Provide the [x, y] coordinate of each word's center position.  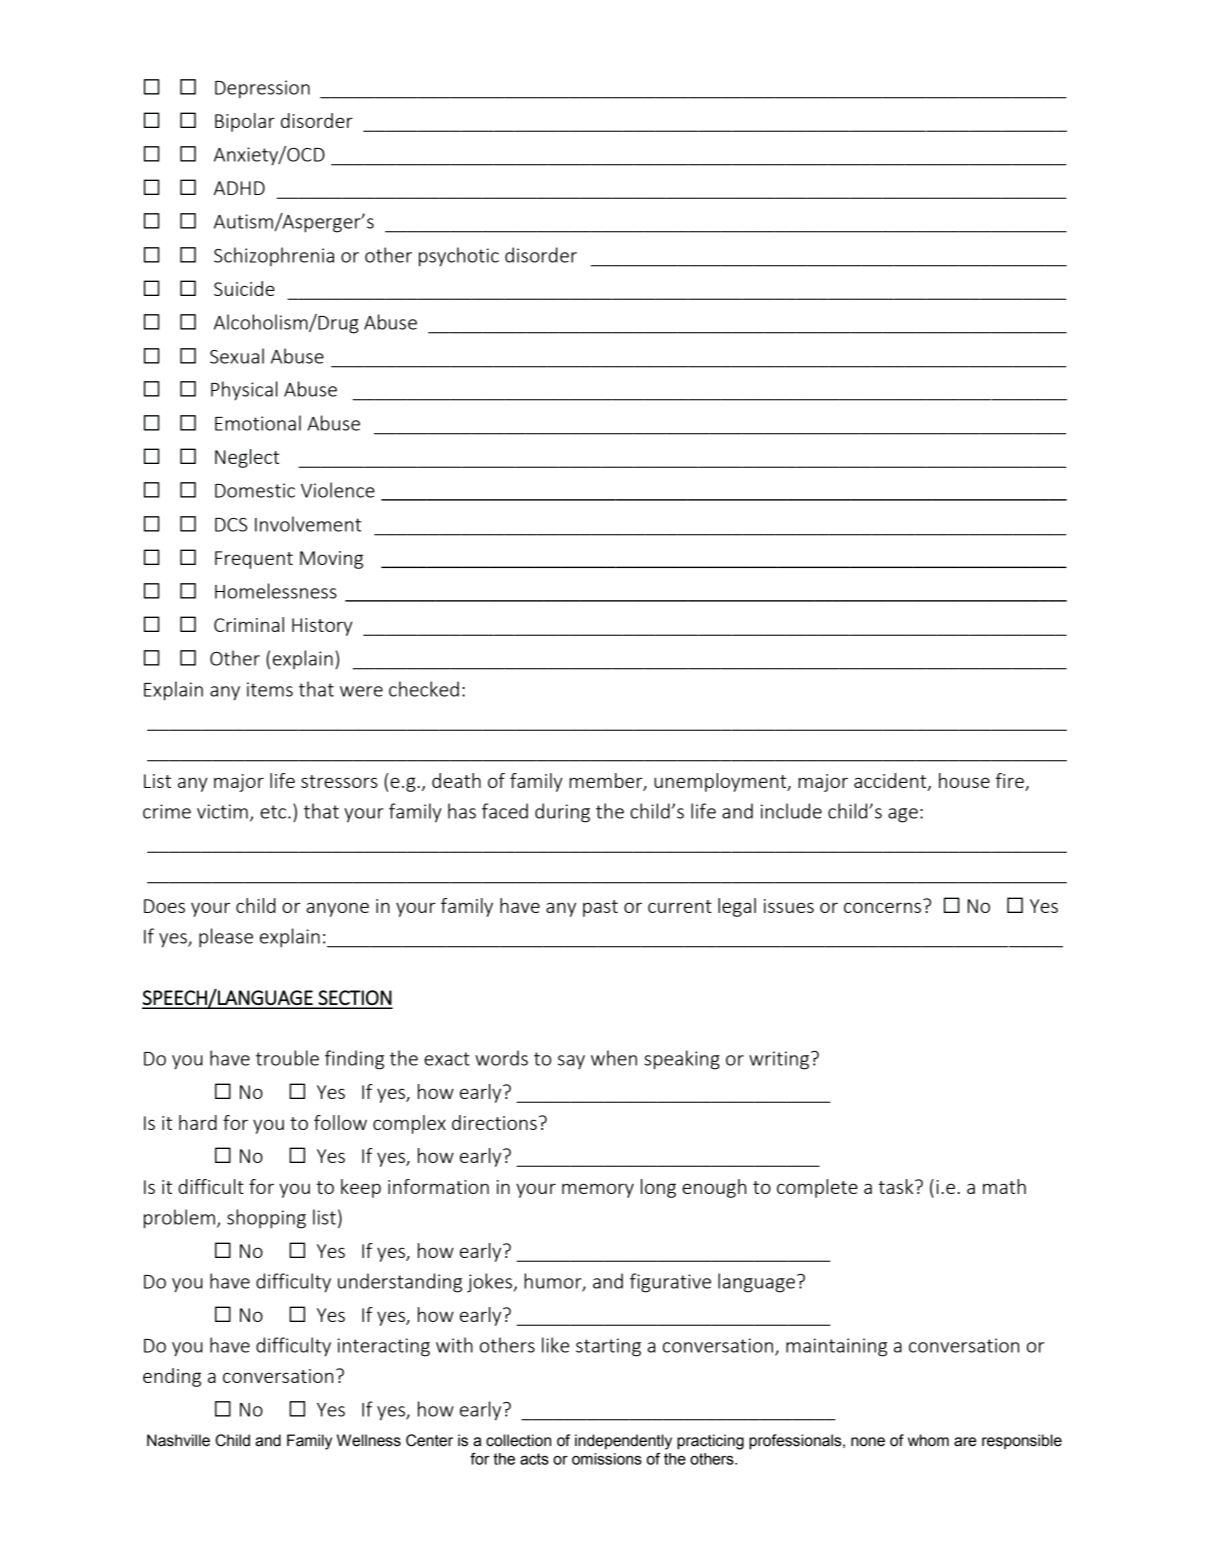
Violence [338, 490]
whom [928, 1440]
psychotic [459, 257]
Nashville [178, 1440]
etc [274, 812]
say [571, 1062]
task [897, 1186]
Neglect [247, 458]
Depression [262, 89]
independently [623, 1442]
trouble [287, 1058]
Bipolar [245, 122]
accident [891, 782]
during [562, 813]
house [964, 780]
